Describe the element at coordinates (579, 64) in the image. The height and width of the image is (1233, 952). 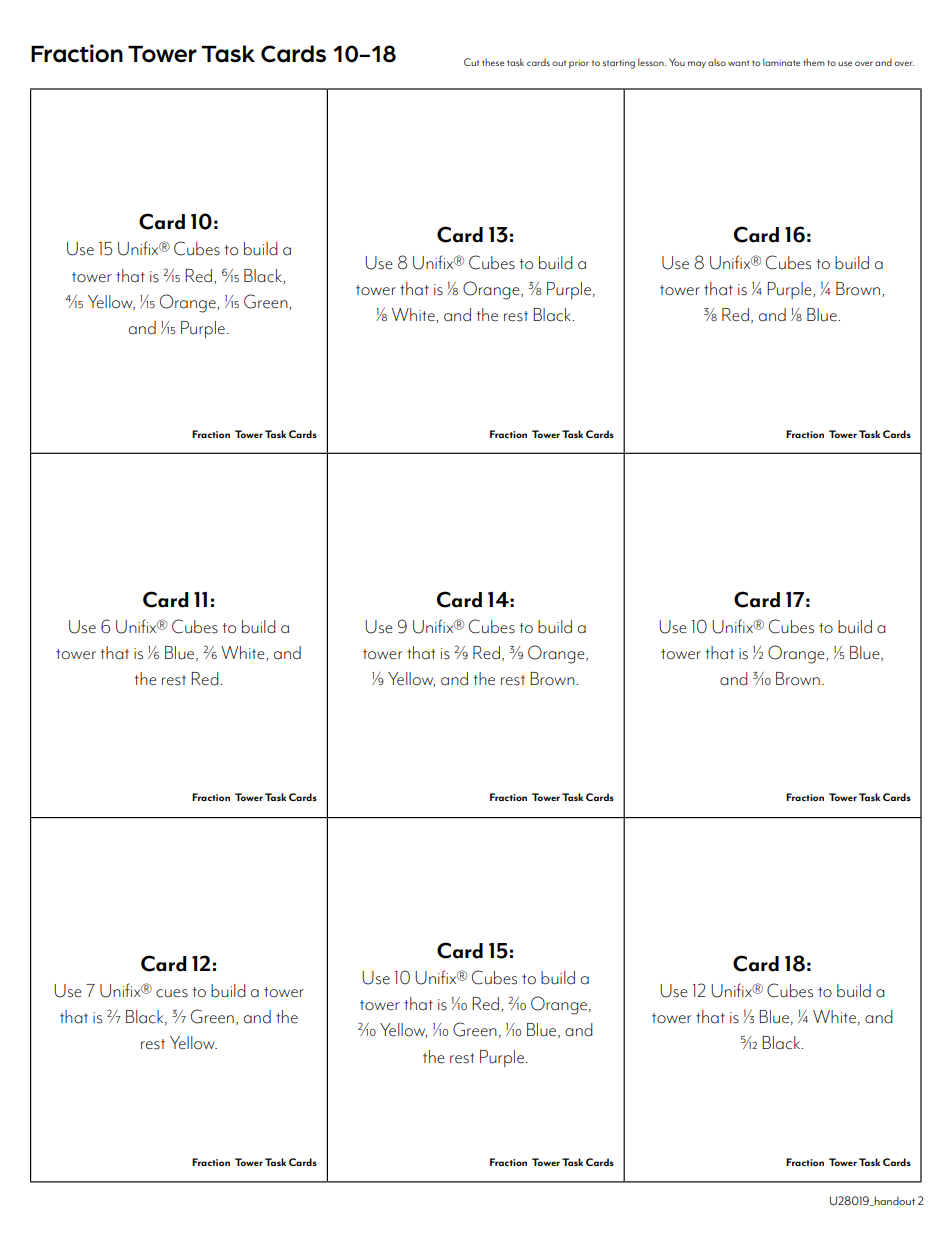
I see `prior` at that location.
